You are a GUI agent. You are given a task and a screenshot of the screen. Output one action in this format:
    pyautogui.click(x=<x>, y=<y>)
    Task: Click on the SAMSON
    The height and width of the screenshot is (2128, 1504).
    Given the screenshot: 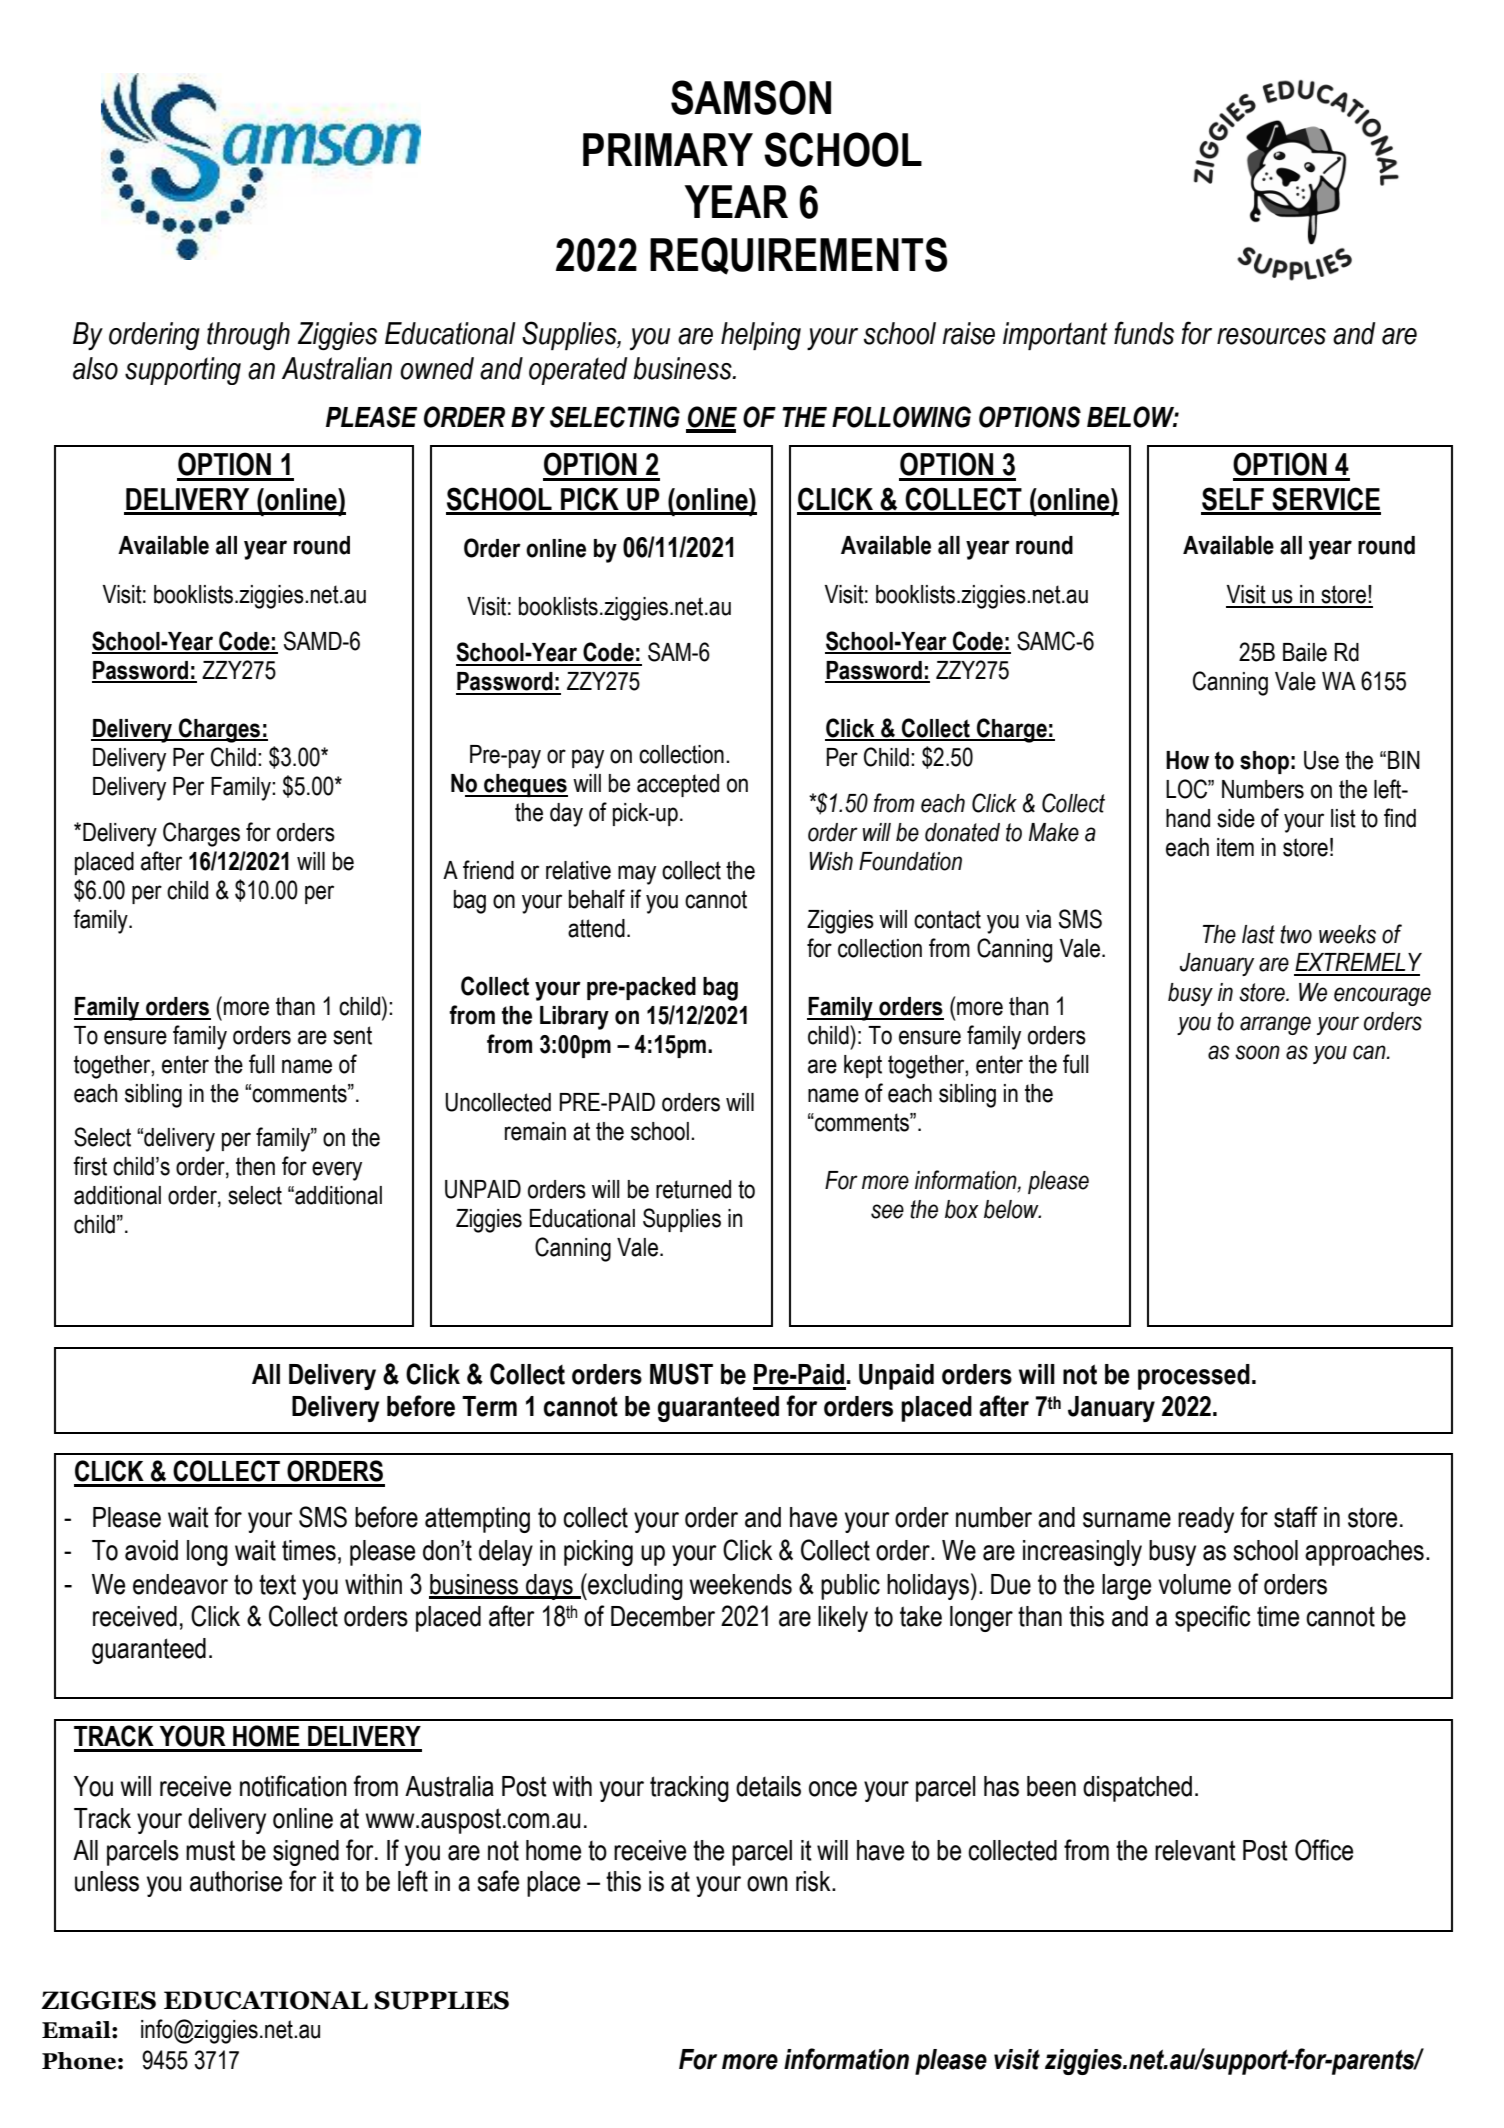 What is the action you would take?
    pyautogui.click(x=751, y=97)
